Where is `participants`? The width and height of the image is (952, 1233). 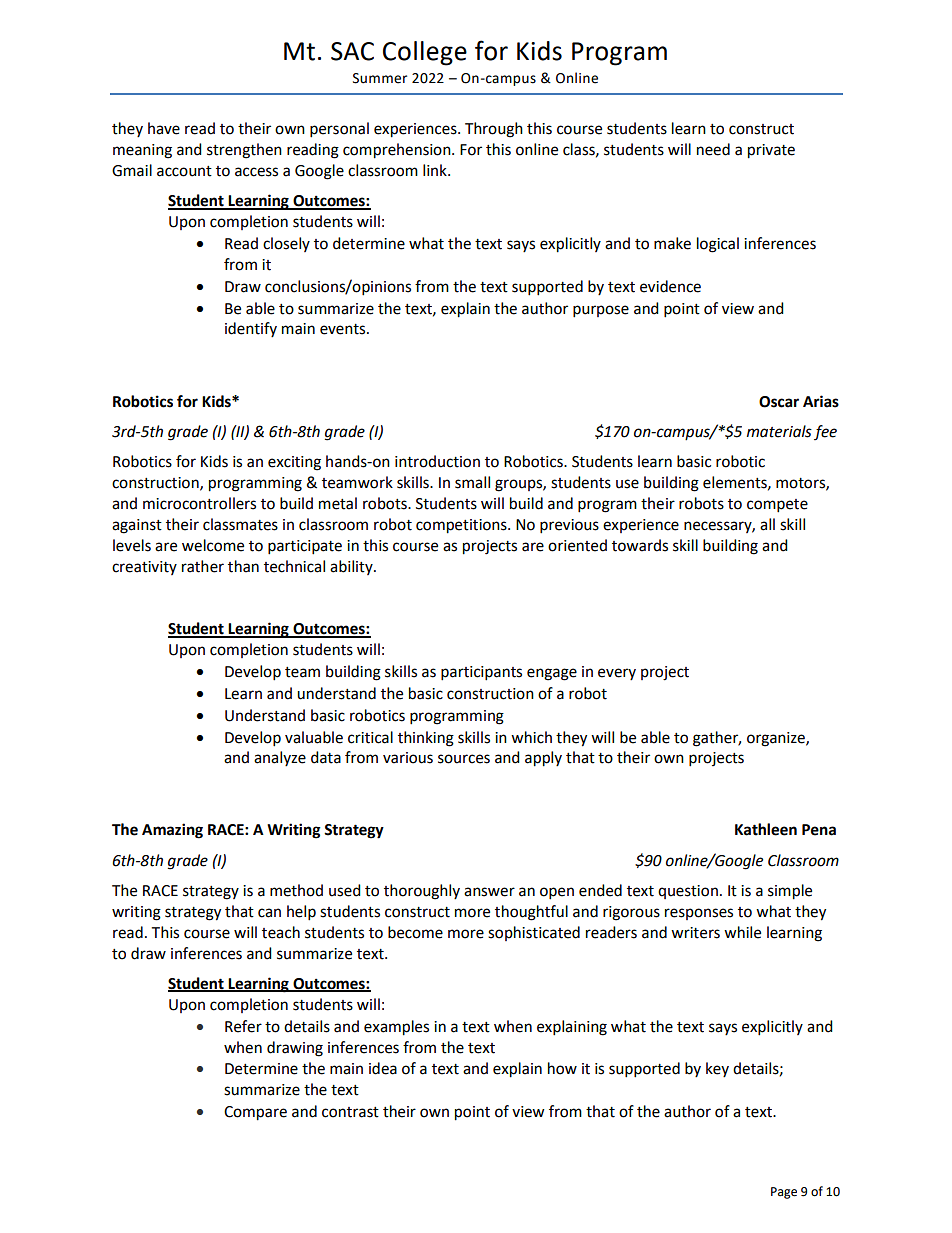
participants is located at coordinates (481, 673).
